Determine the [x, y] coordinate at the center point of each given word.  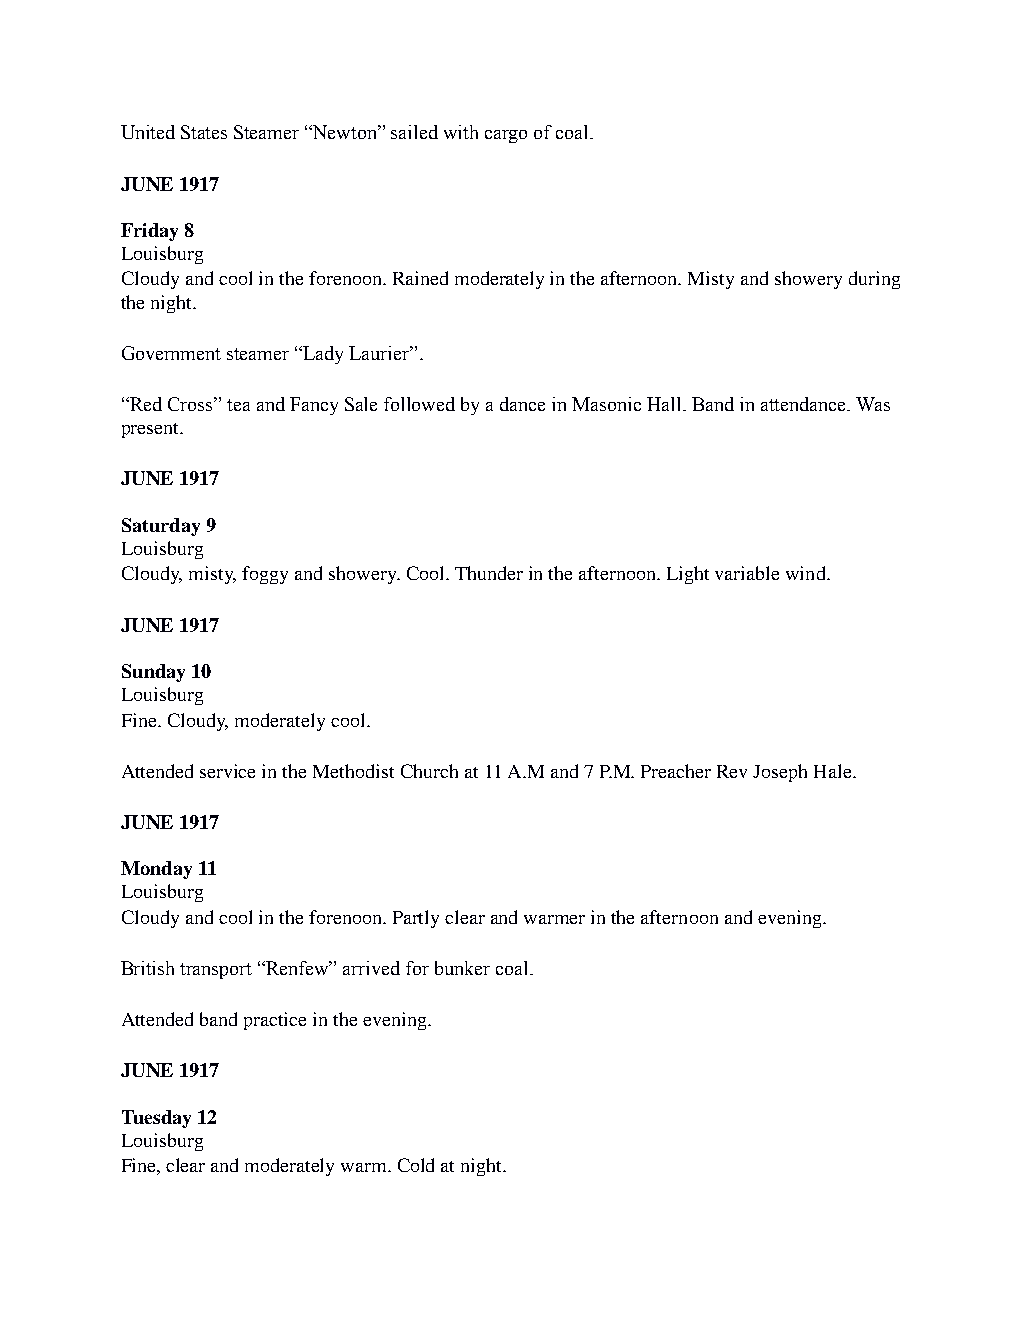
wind [807, 573]
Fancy [314, 406]
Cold [416, 1165]
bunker [462, 968]
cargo [506, 136]
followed [419, 404]
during [874, 280]
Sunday [153, 673]
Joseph [780, 773]
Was [873, 404]
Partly [416, 919]
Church [429, 771]
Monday [156, 870]
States [204, 132]
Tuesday [156, 1119]
